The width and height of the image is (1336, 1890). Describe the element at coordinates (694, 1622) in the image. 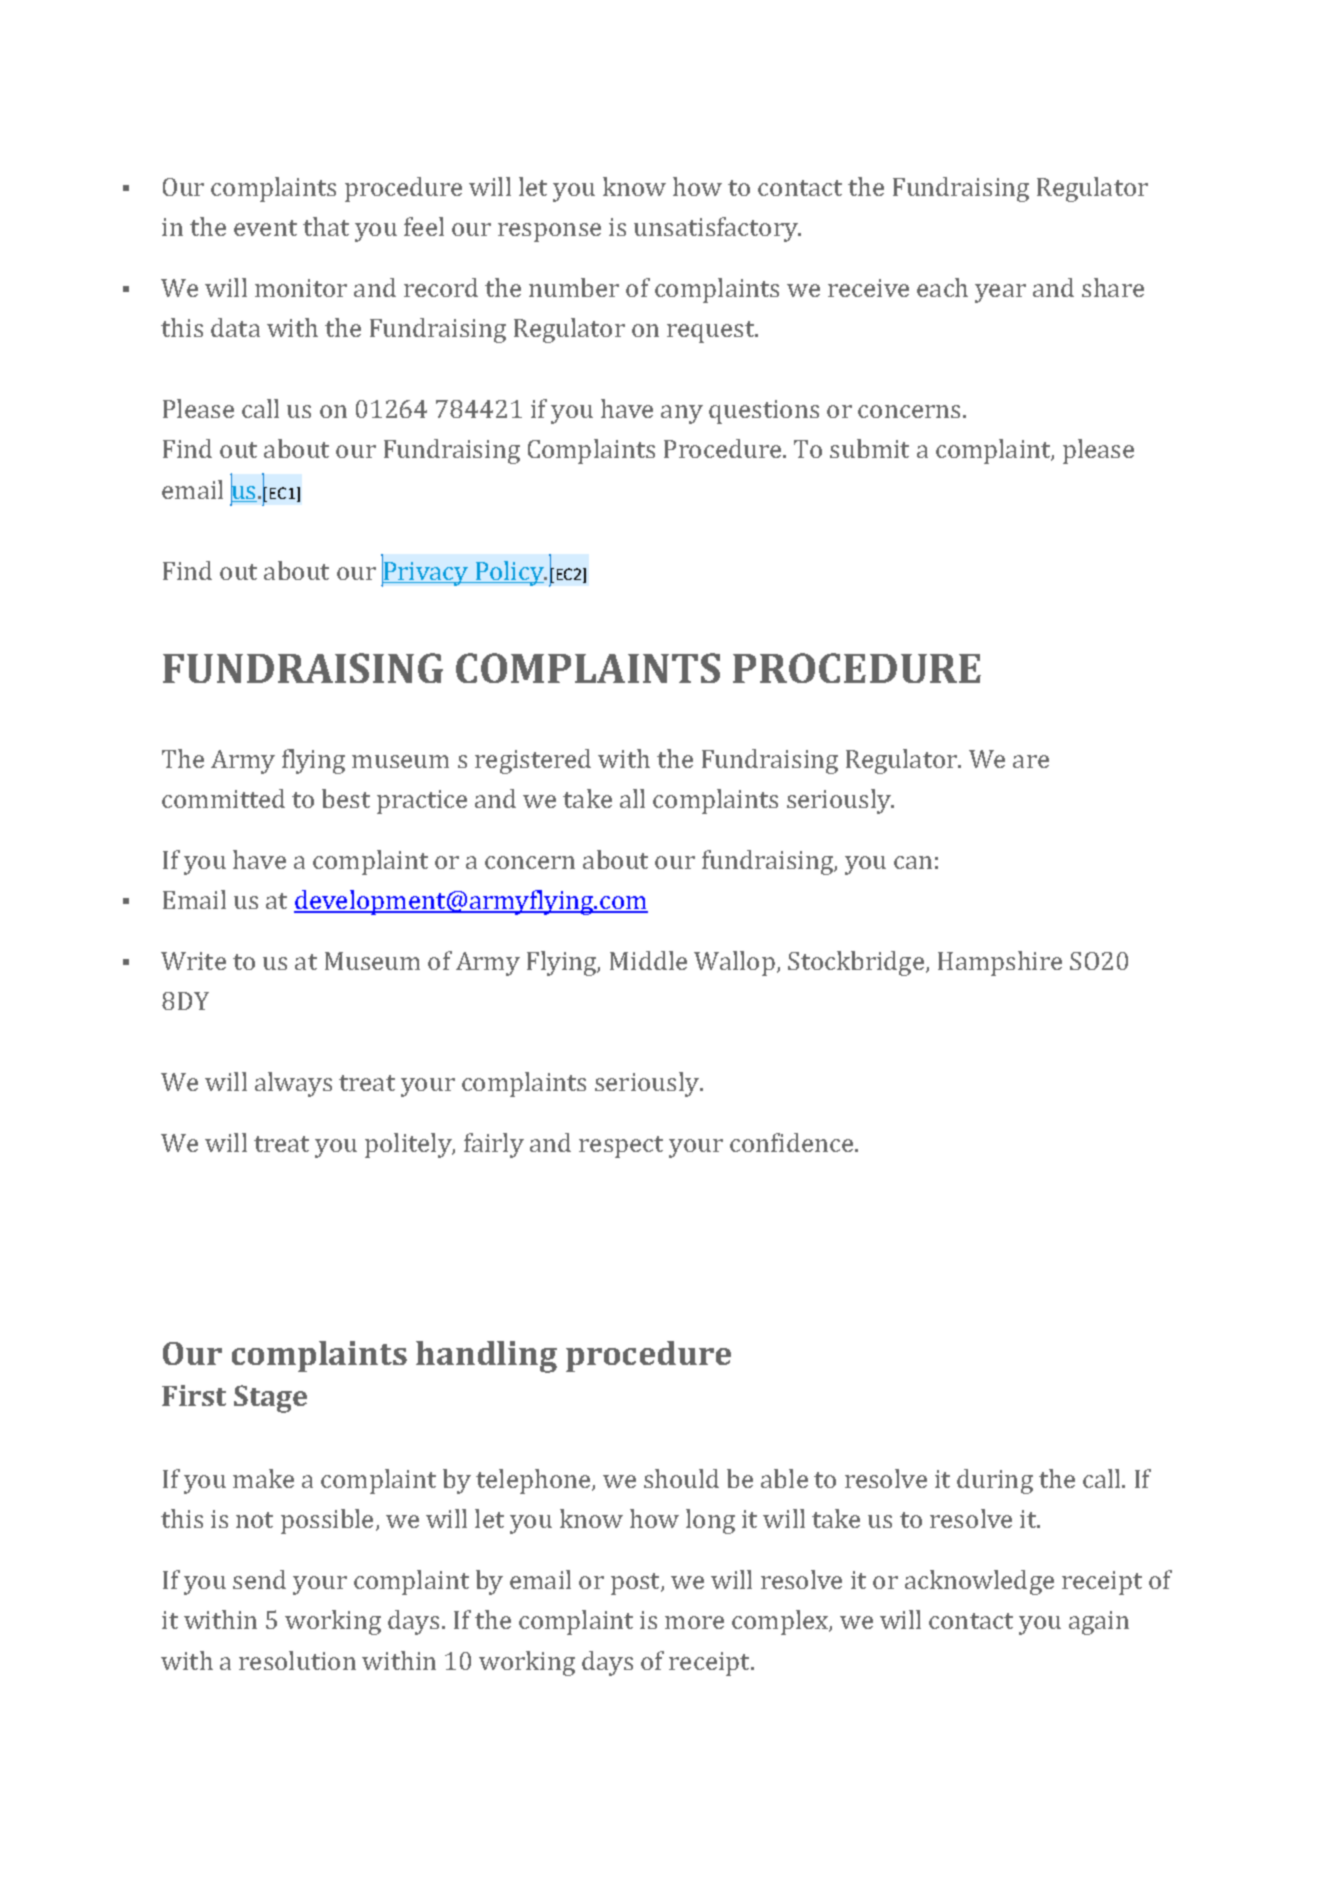

I see `more` at that location.
